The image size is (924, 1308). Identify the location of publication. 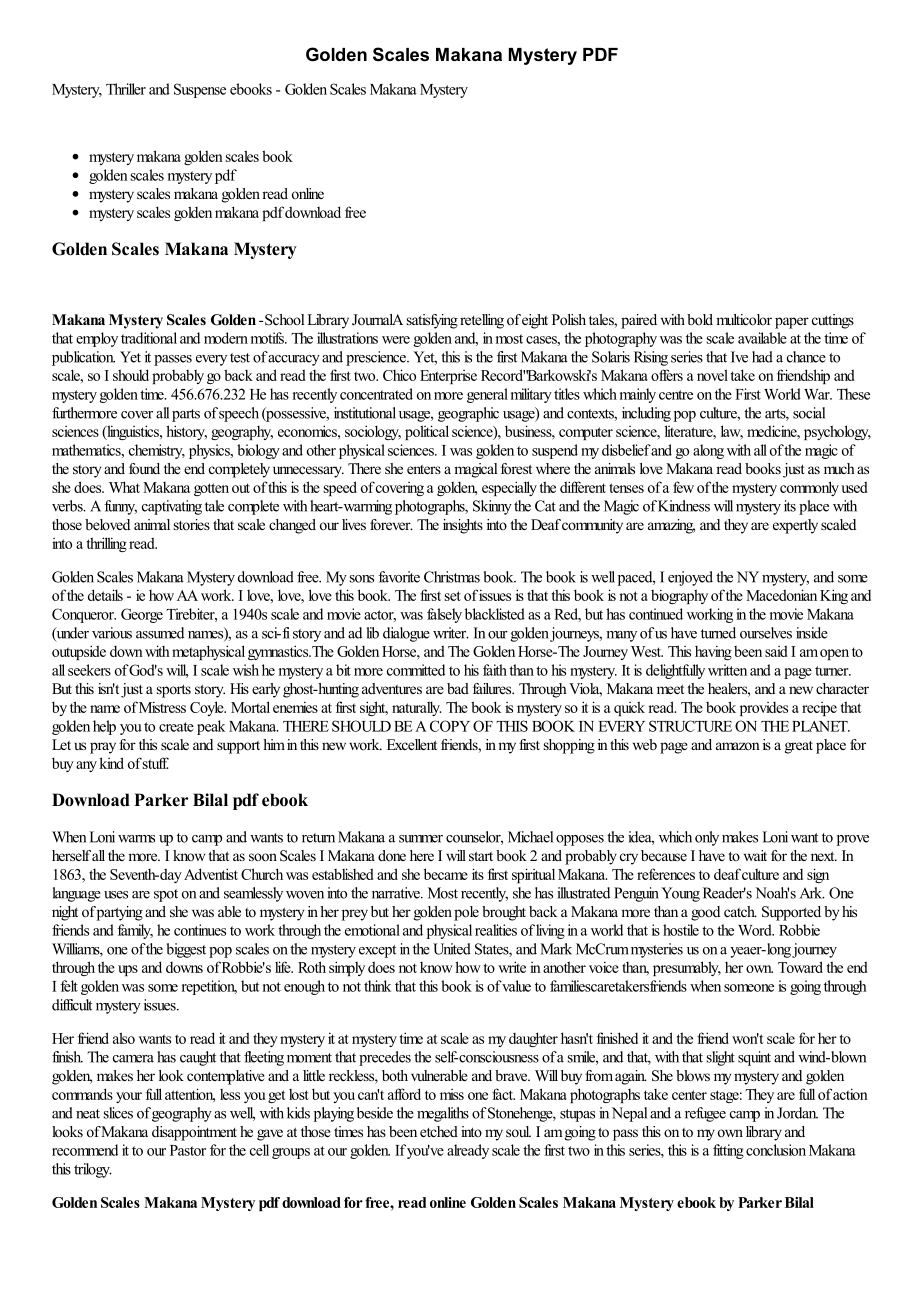
(83, 358).
